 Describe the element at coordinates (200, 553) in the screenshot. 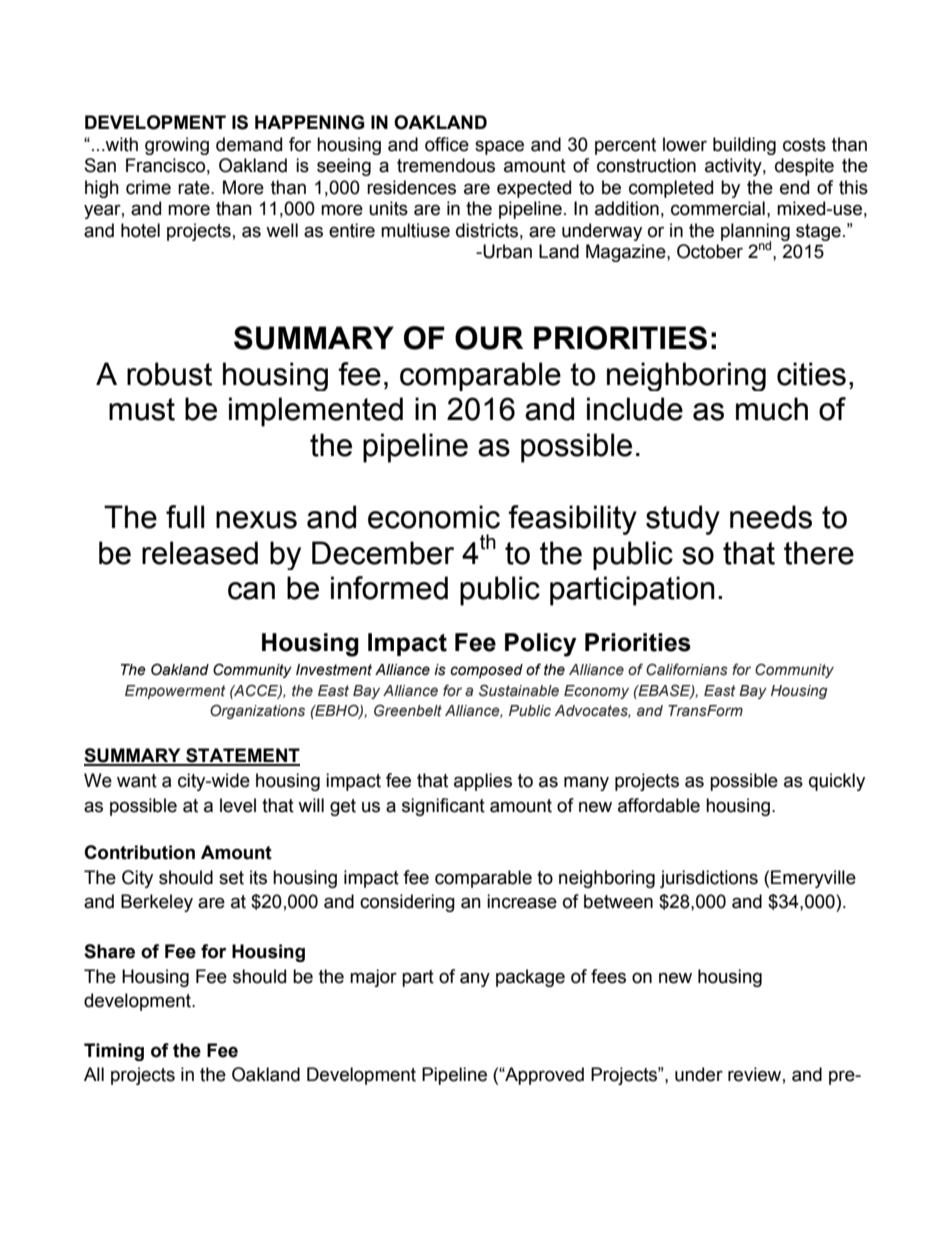

I see `released` at that location.
